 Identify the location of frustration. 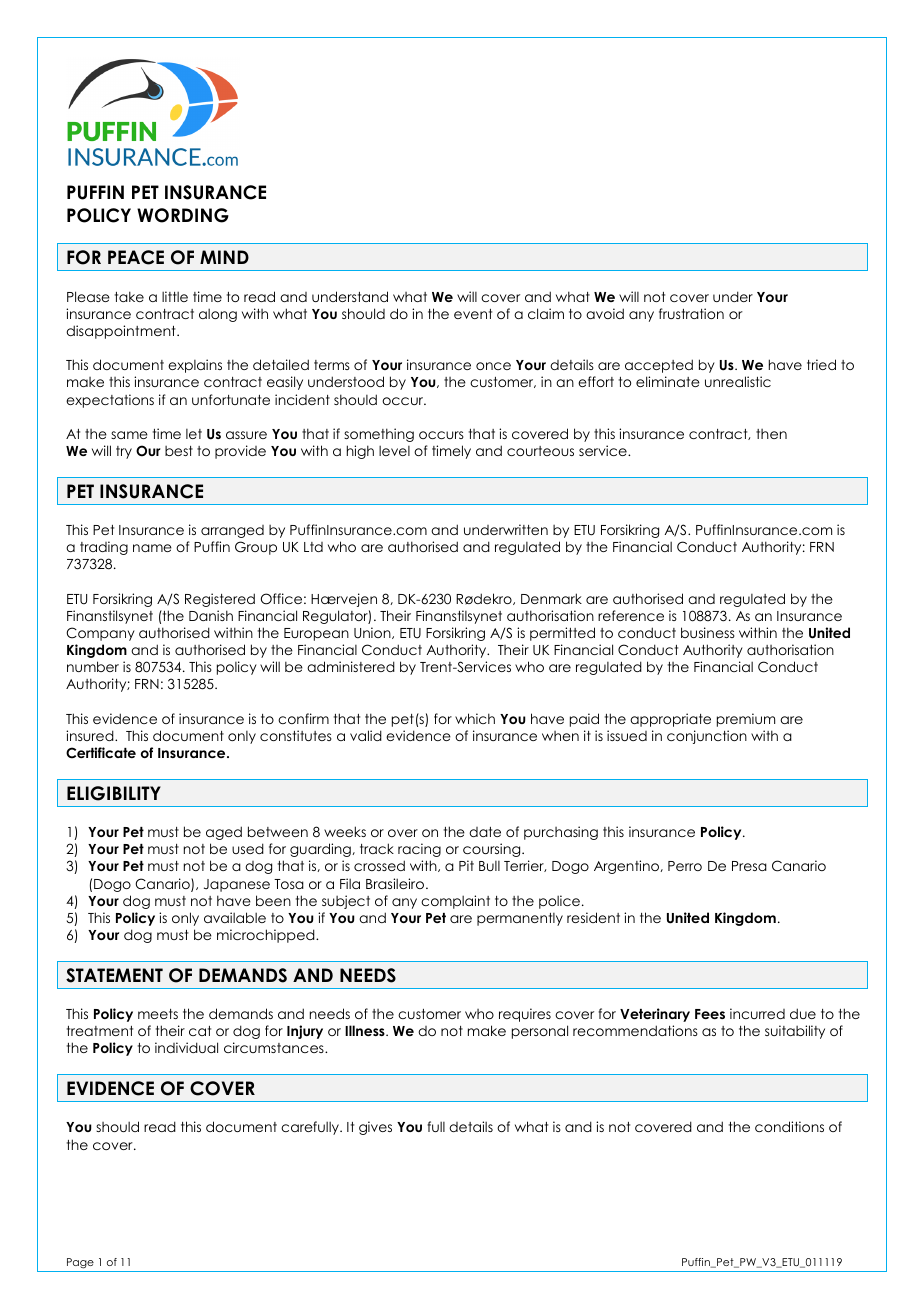
(691, 313).
